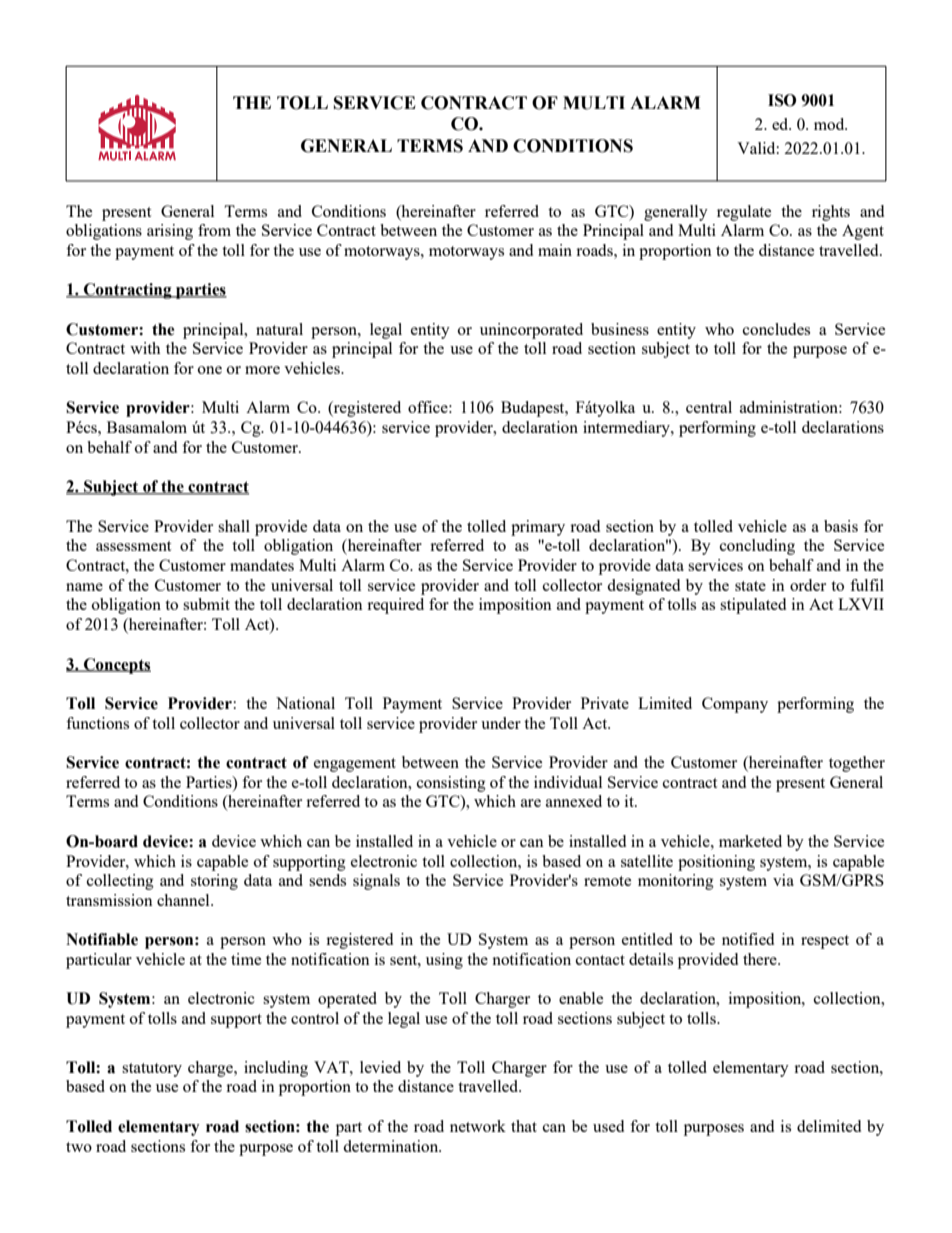 This document has width=952, height=1233. I want to click on using, so click(444, 961).
